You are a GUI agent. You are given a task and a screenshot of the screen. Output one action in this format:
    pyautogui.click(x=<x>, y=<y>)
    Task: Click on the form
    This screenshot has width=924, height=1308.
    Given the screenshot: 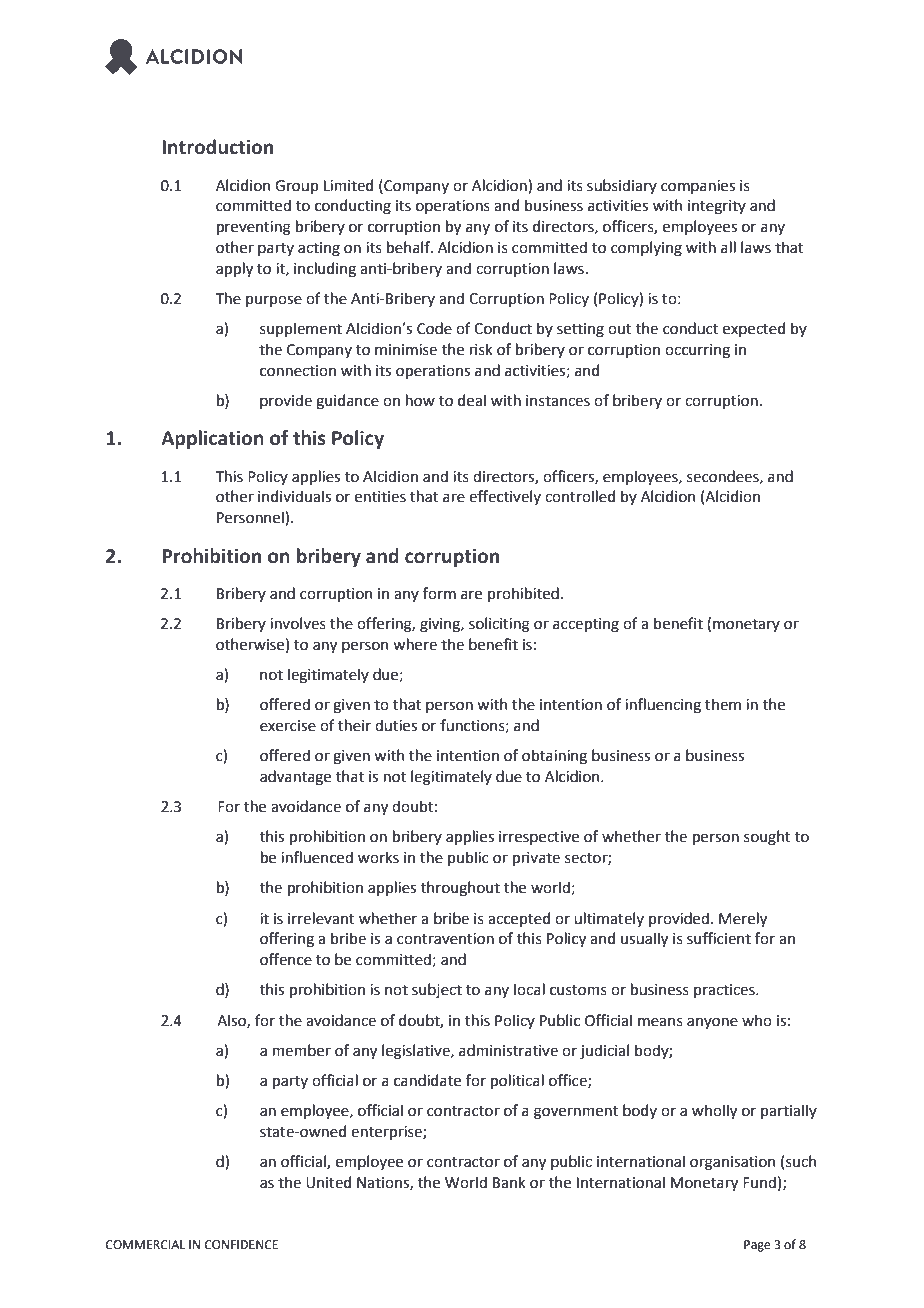 What is the action you would take?
    pyautogui.click(x=439, y=593)
